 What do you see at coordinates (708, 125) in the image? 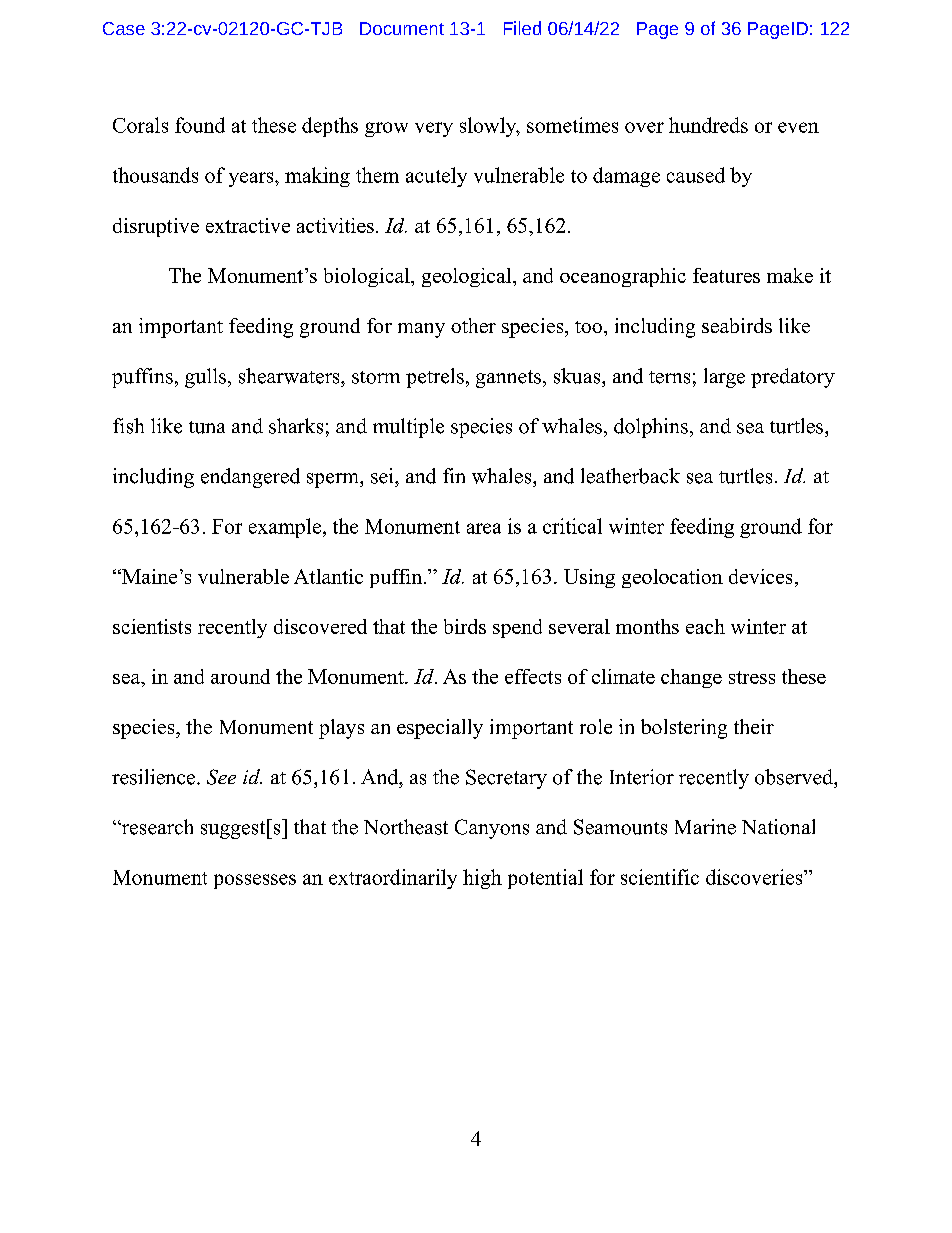
I see `hundreds` at bounding box center [708, 125].
